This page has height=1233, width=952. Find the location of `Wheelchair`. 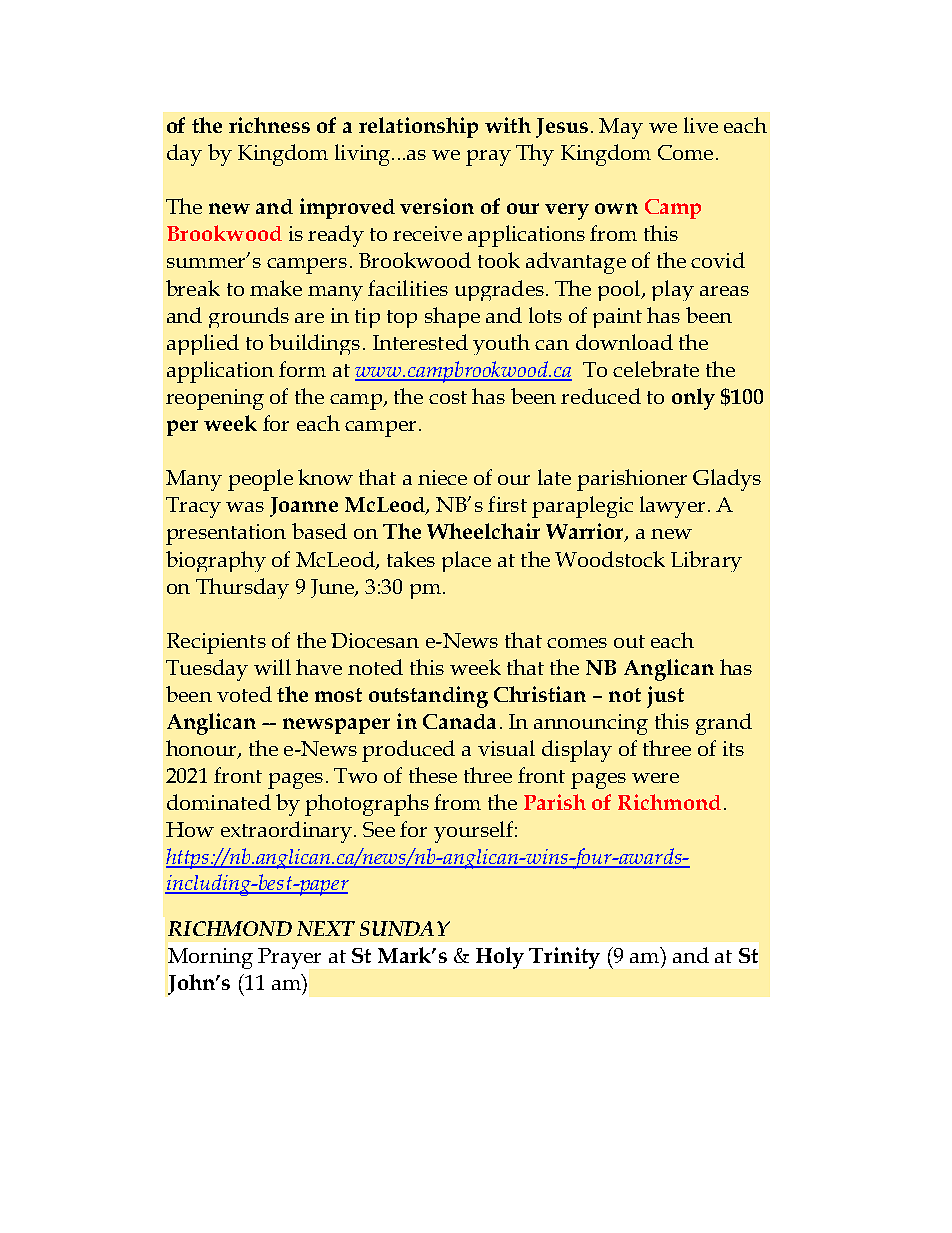

Wheelchair is located at coordinates (483, 531).
